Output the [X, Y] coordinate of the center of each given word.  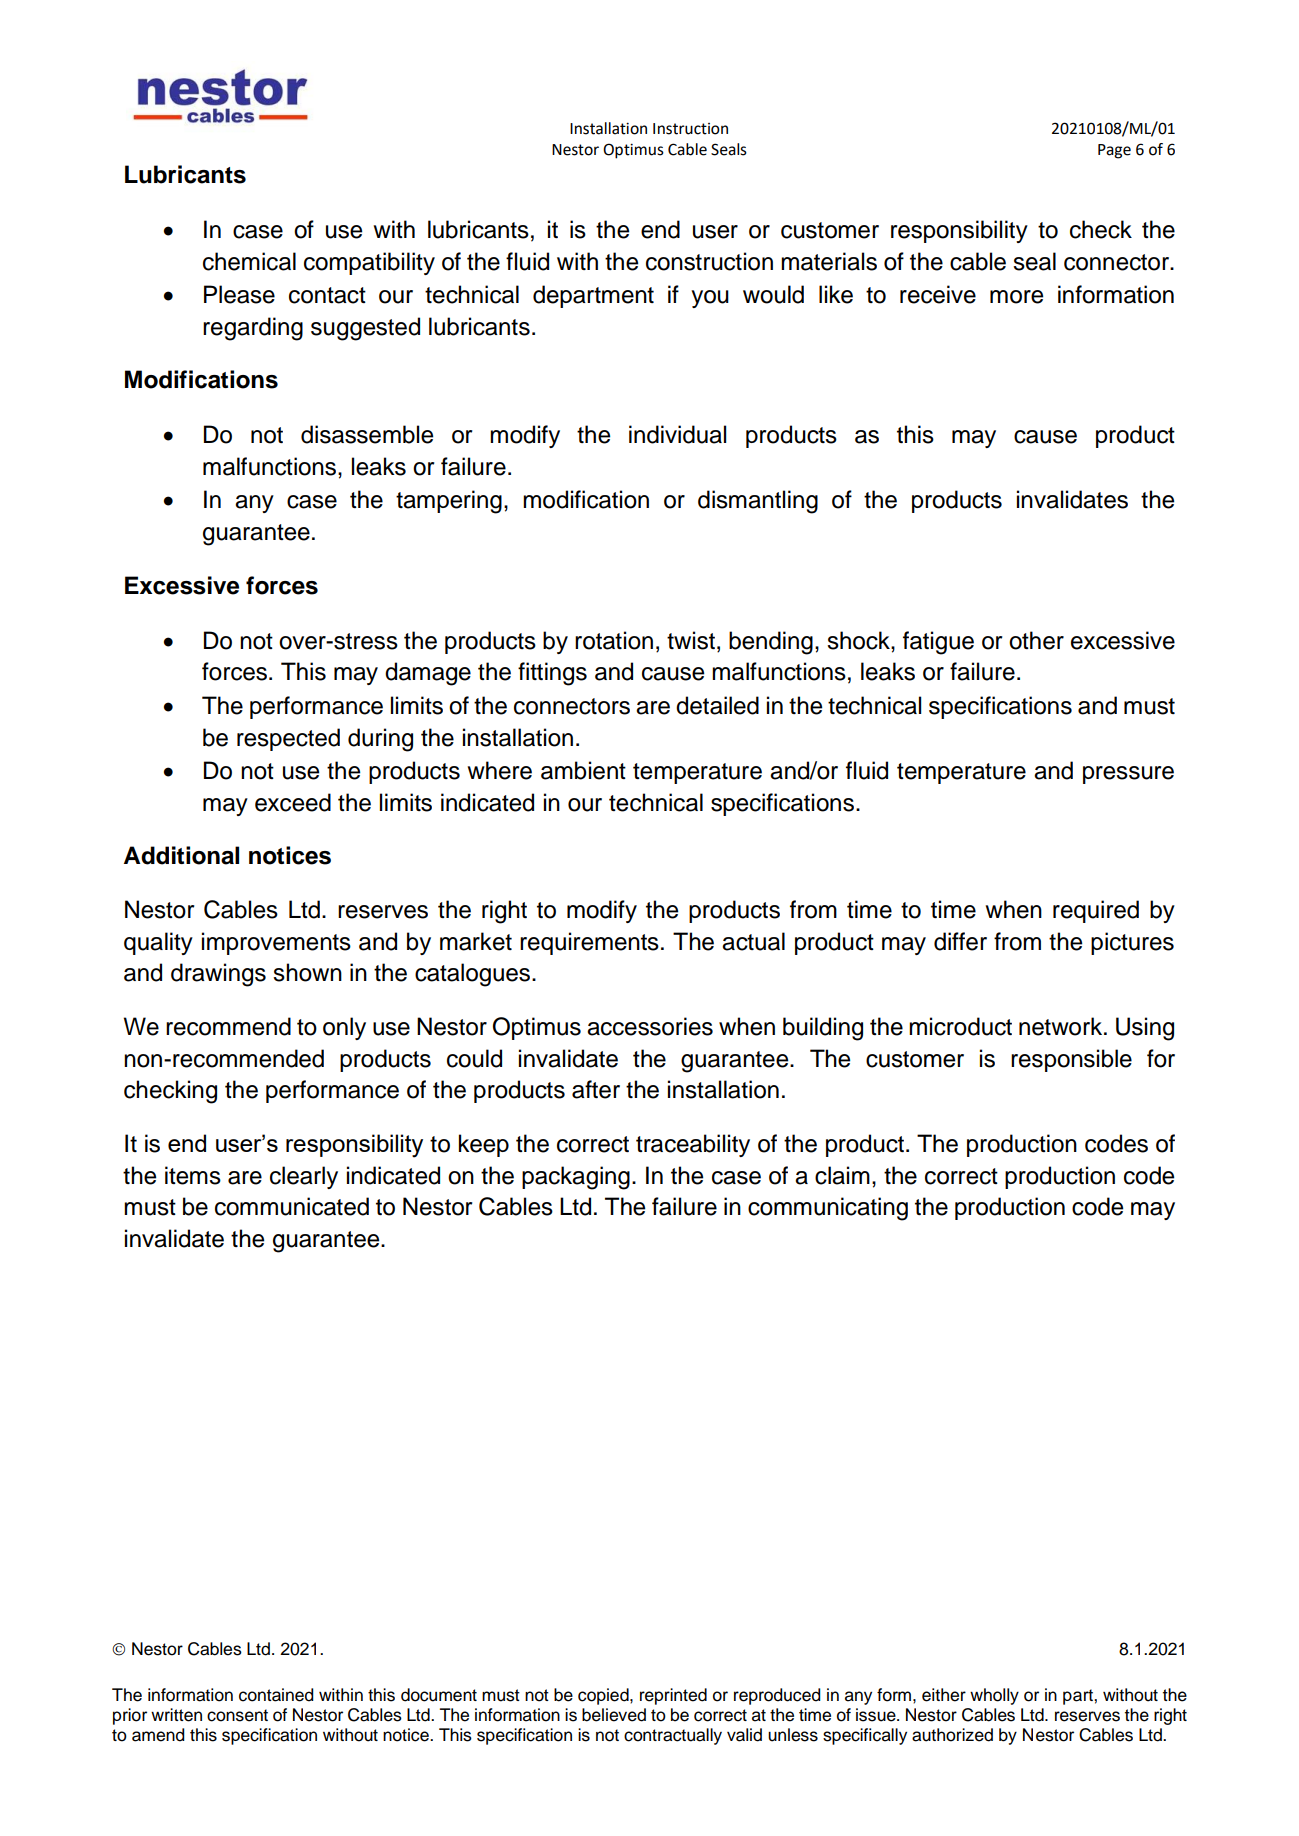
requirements [589, 943]
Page [1114, 151]
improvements [276, 943]
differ [960, 941]
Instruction [690, 129]
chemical [249, 261]
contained [276, 1695]
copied [604, 1696]
